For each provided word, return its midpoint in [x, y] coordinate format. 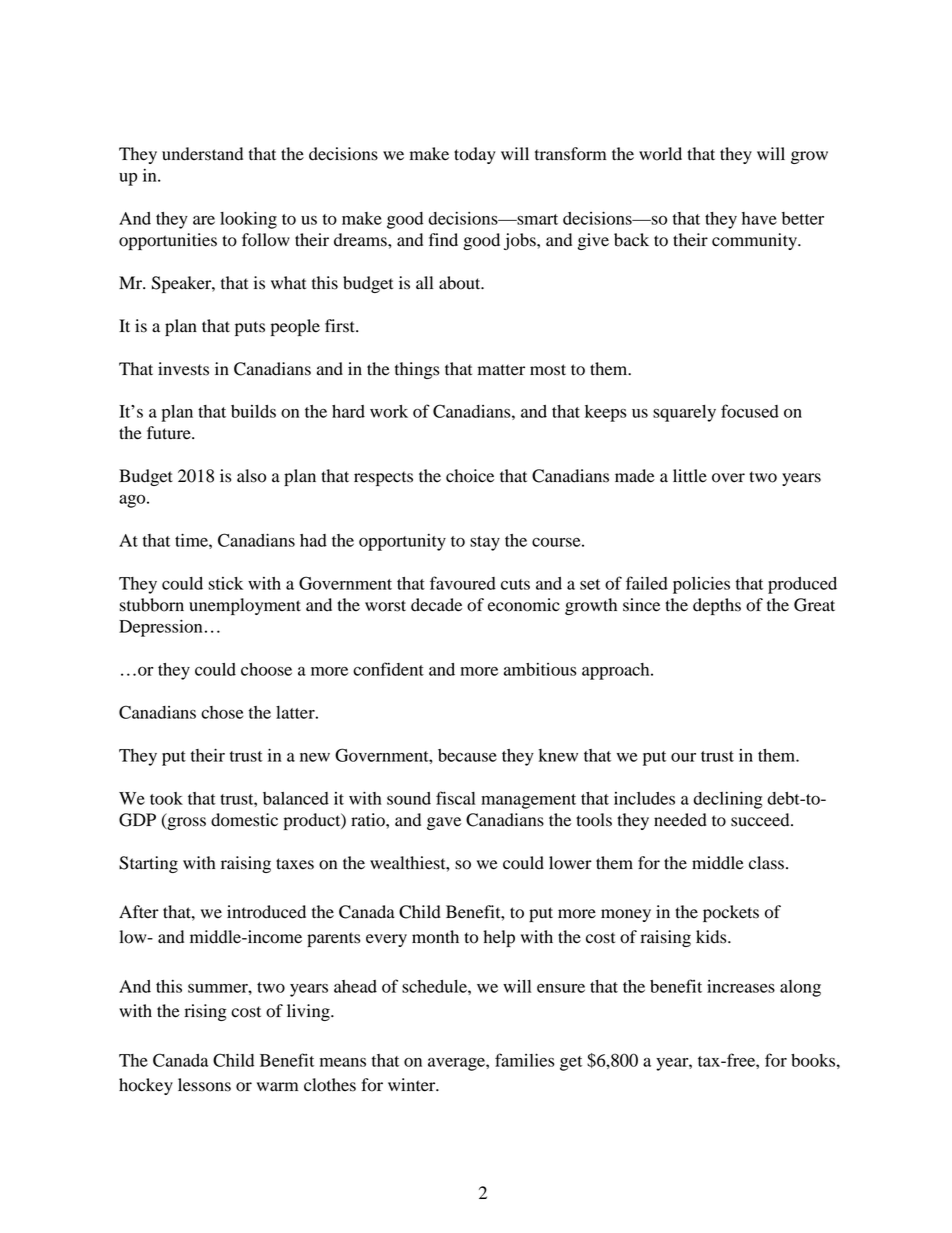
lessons [204, 1085]
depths [717, 606]
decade [436, 605]
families [525, 1060]
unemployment [245, 606]
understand [202, 154]
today [475, 155]
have [759, 218]
